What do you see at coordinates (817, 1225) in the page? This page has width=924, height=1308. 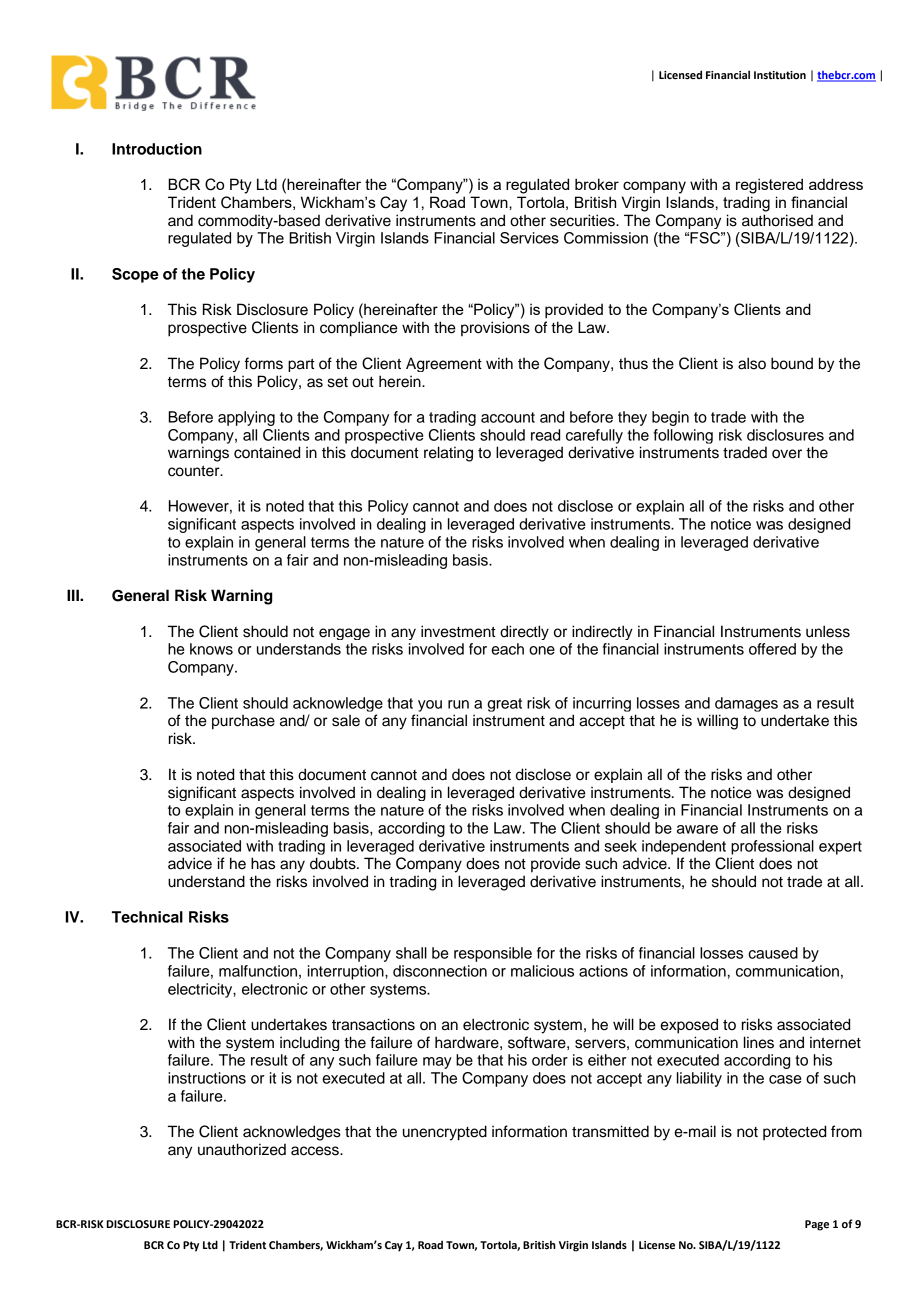 I see `Page` at bounding box center [817, 1225].
